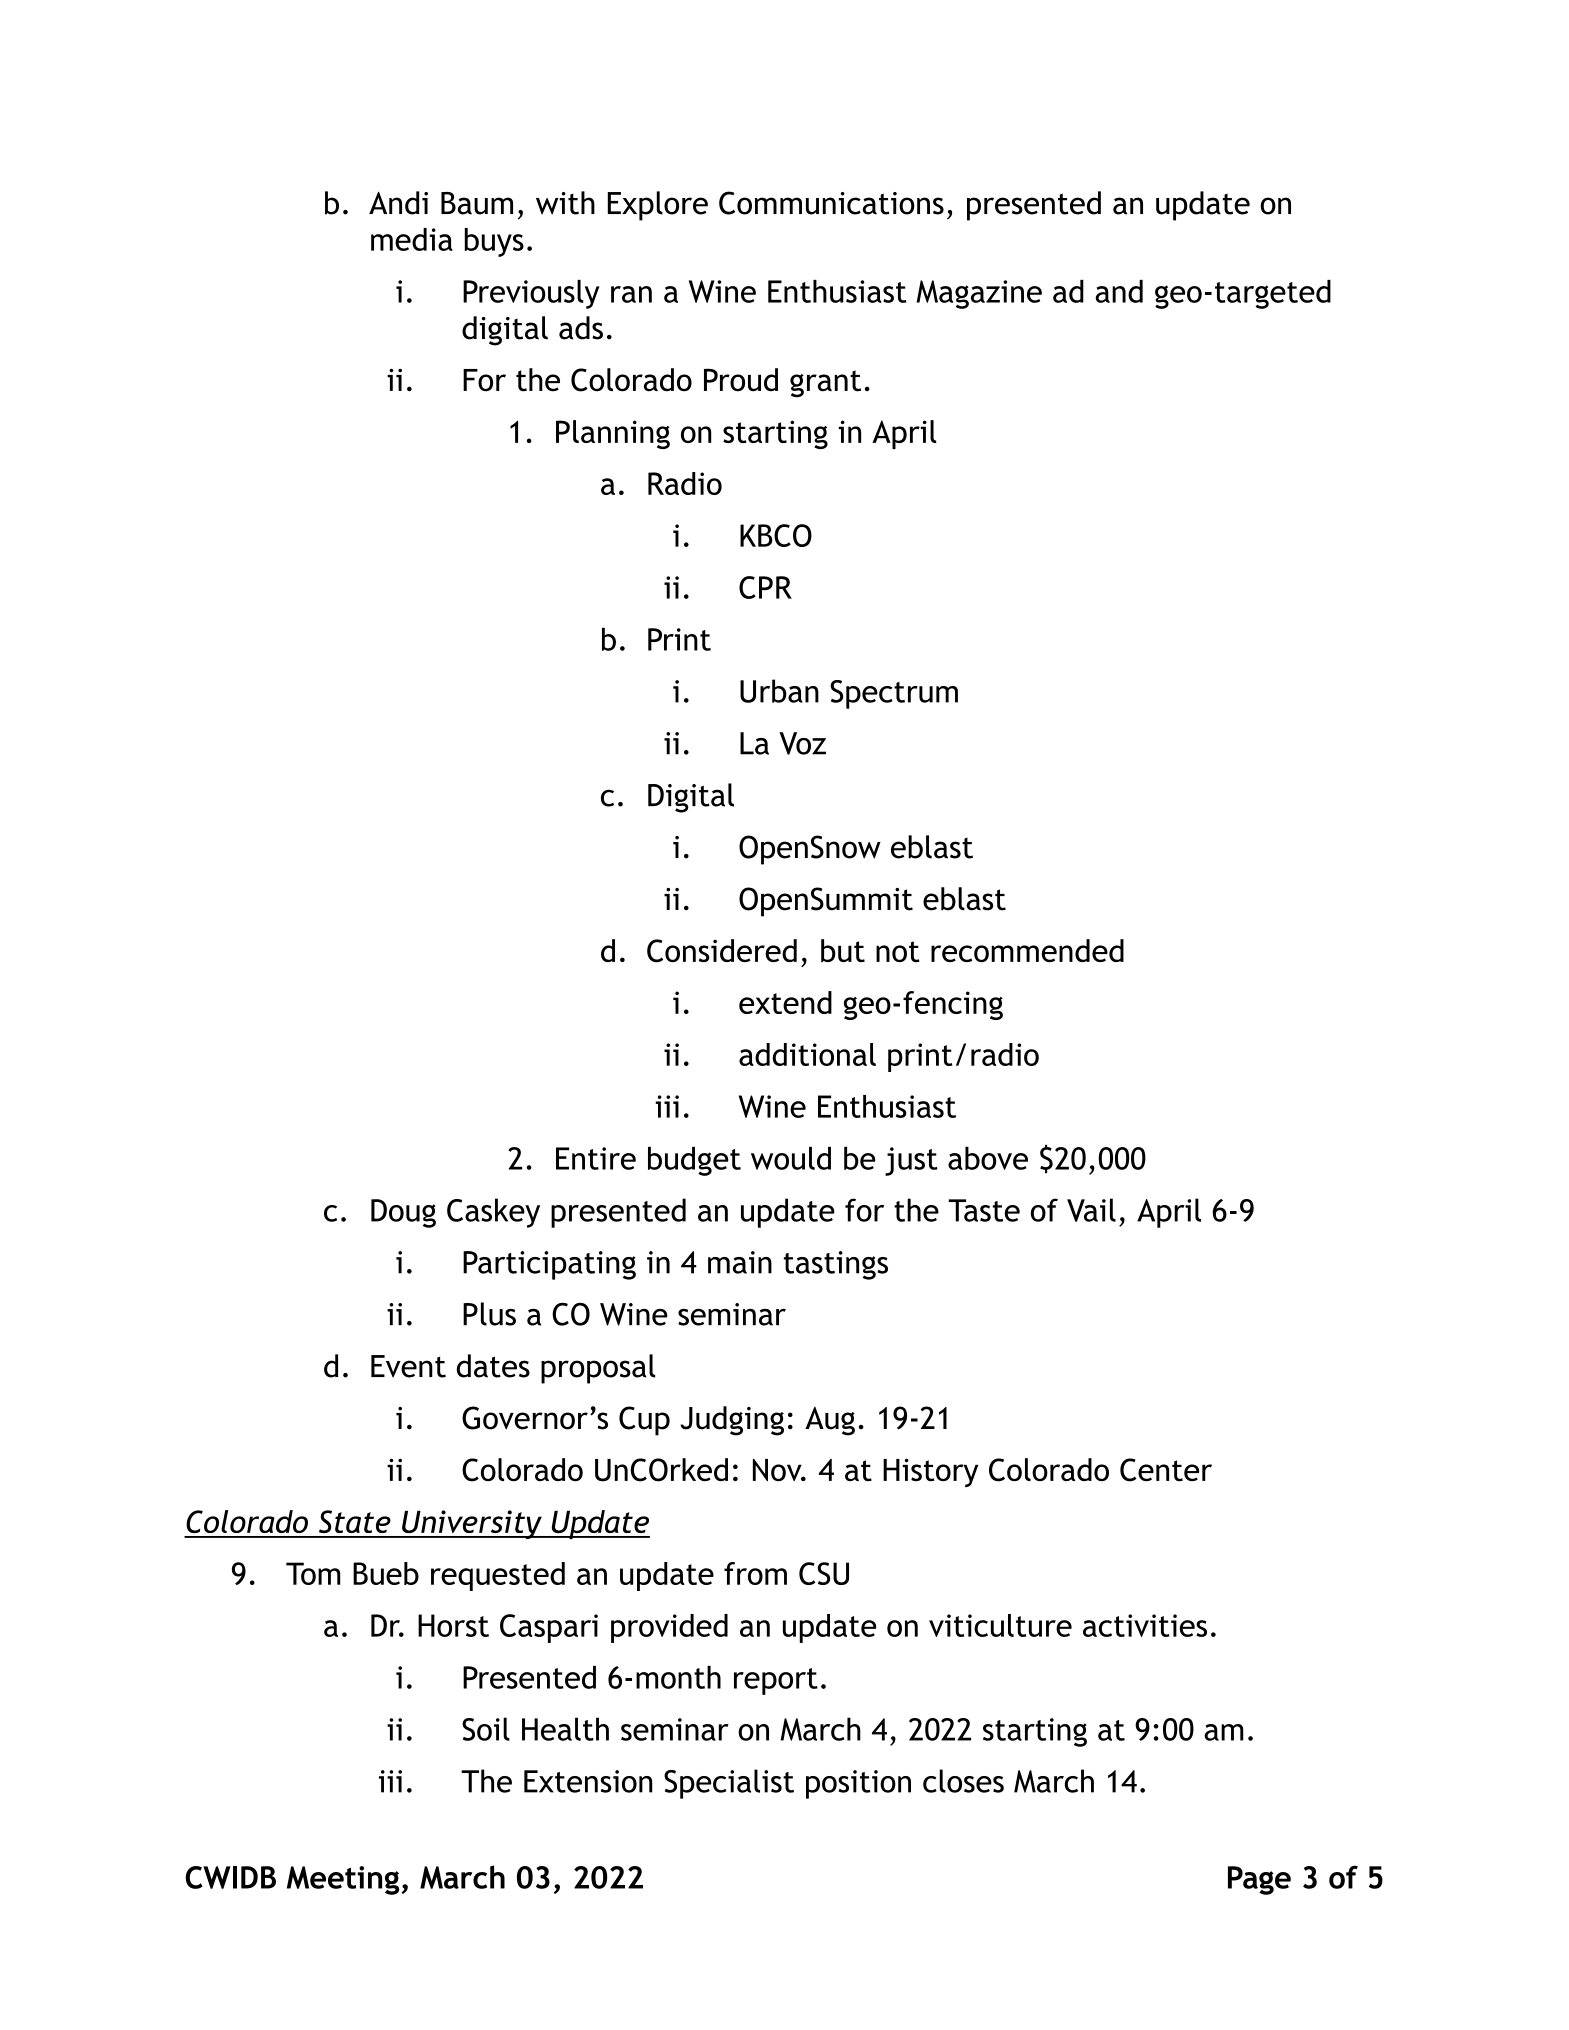 This document has width=1569, height=2030. What do you see at coordinates (412, 239) in the document?
I see `media` at bounding box center [412, 239].
